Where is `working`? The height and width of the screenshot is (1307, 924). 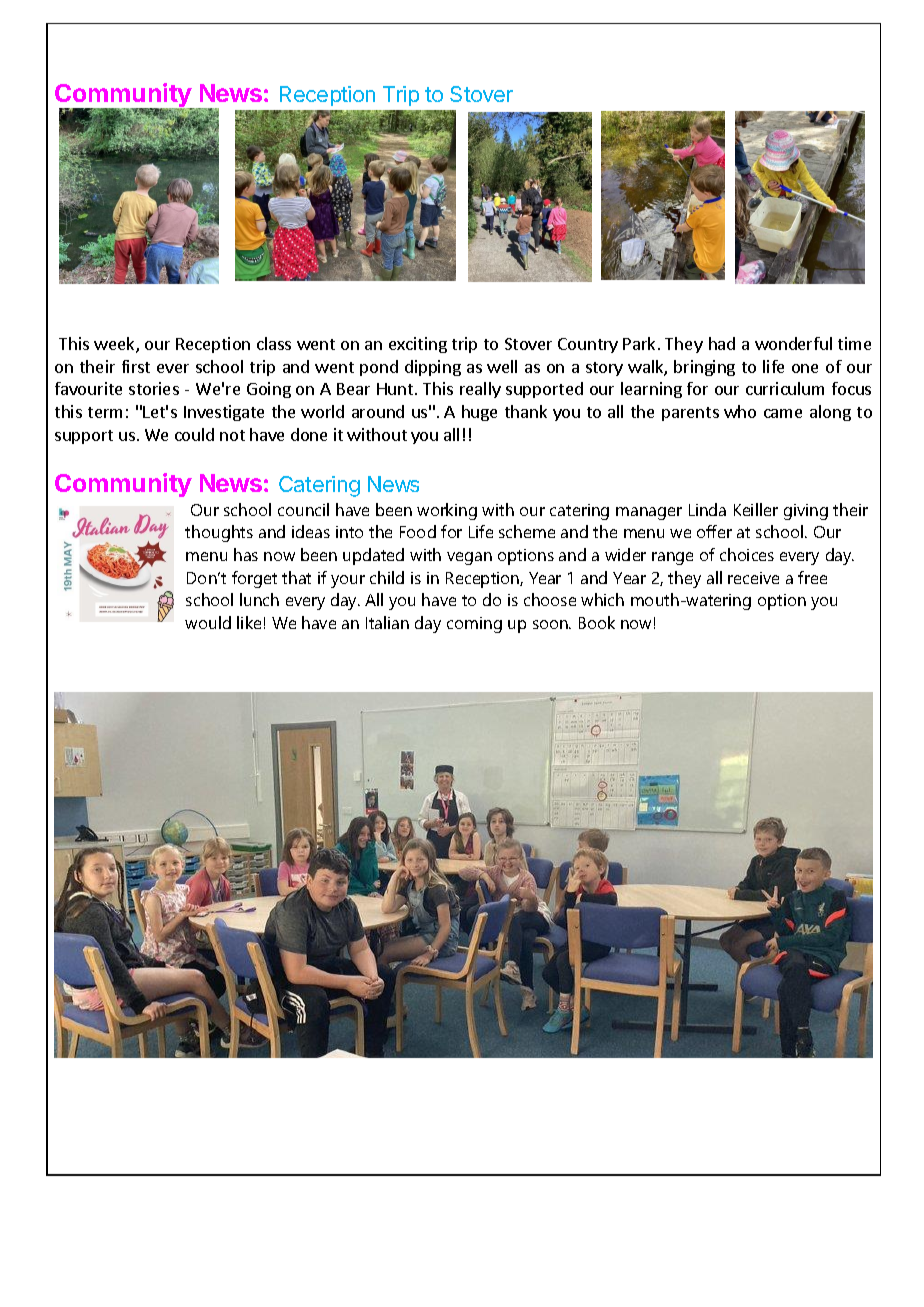
working is located at coordinates (447, 511).
